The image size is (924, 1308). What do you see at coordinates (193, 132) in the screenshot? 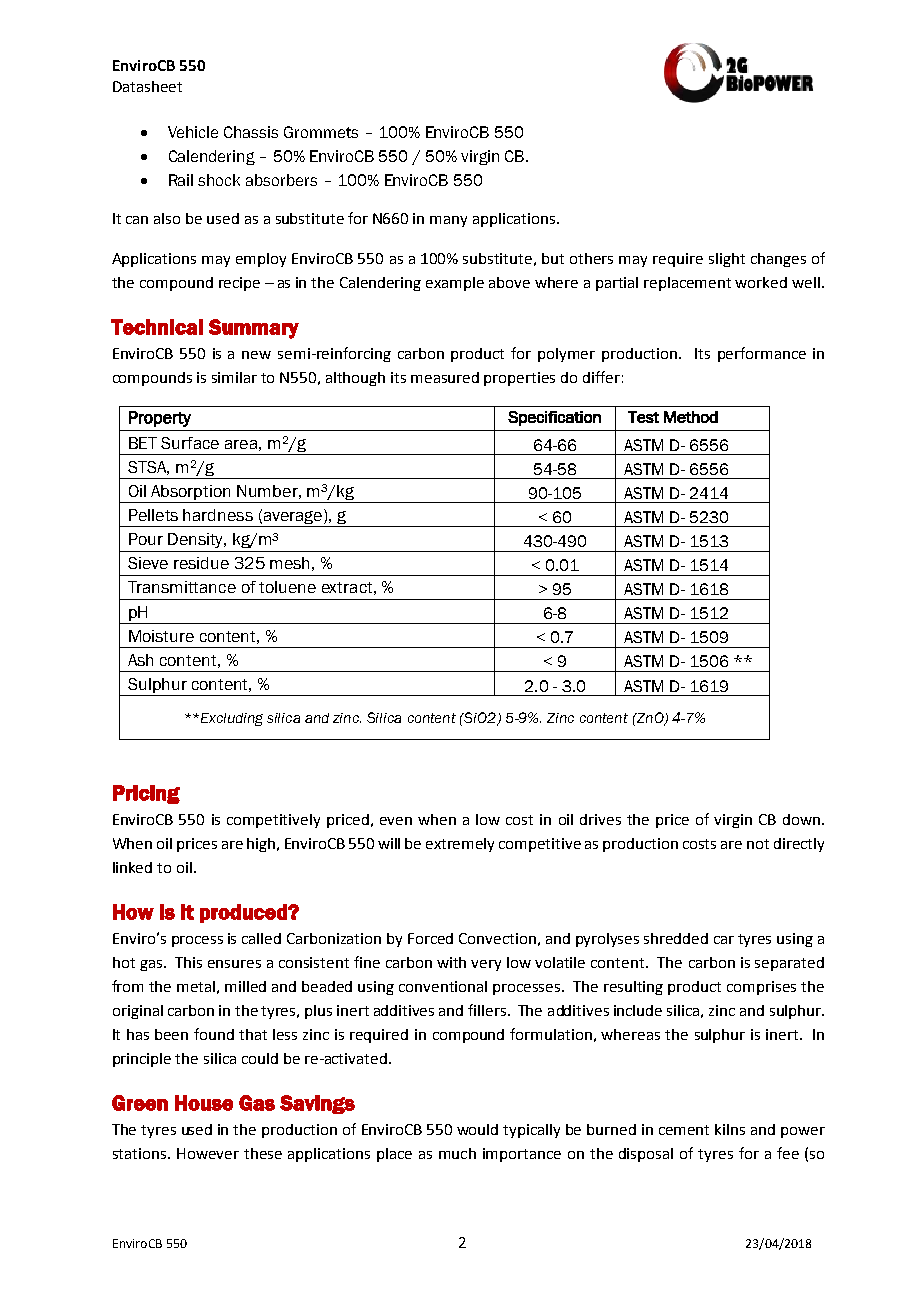
I see `Vehicle` at bounding box center [193, 132].
